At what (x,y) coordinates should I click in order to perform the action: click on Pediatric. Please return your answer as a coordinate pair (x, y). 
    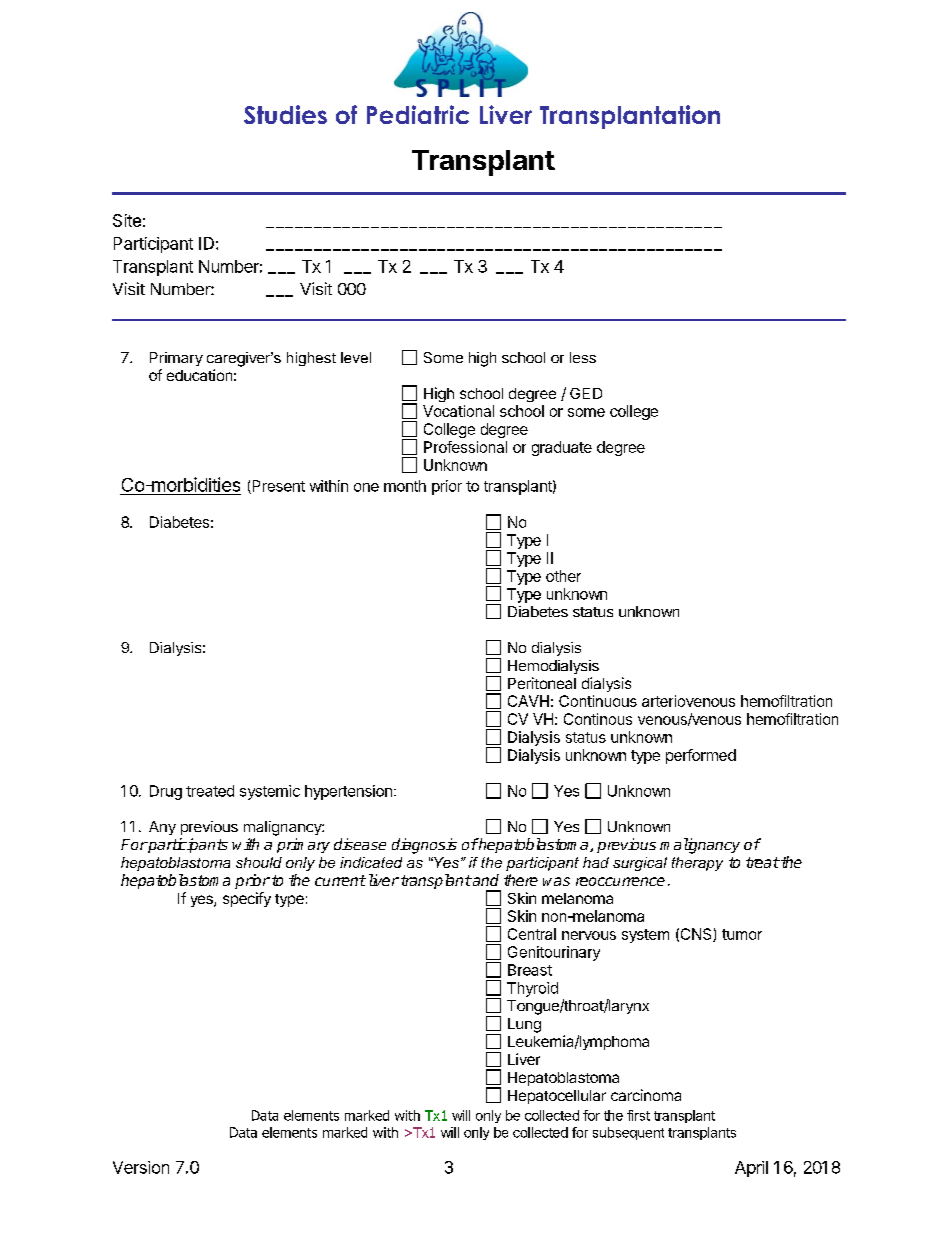
    Looking at the image, I should click on (418, 114).
